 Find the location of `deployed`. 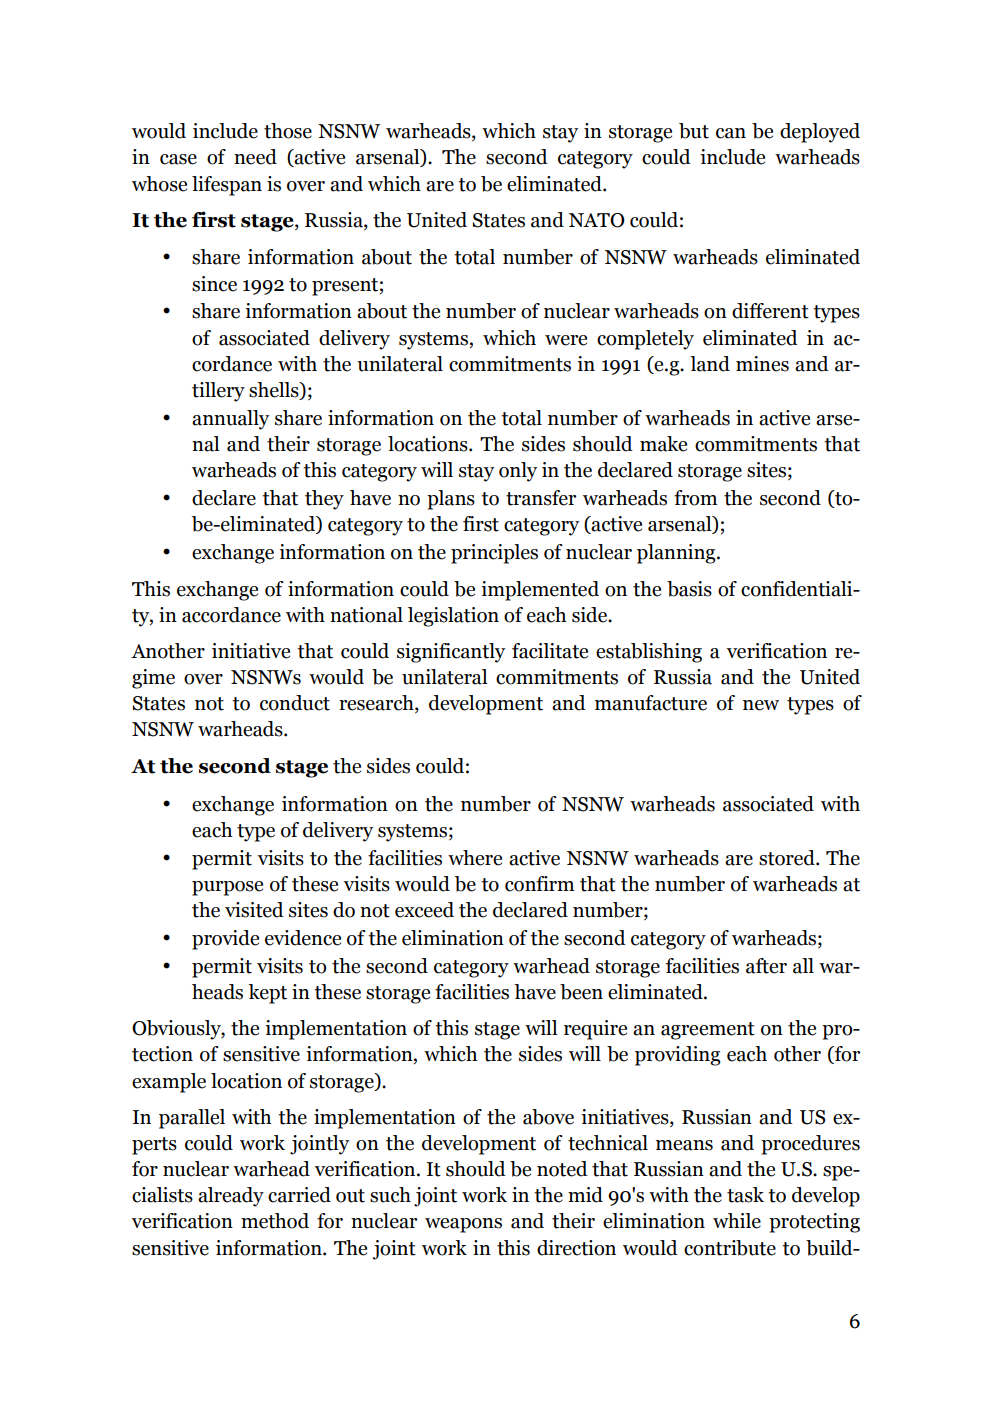

deployed is located at coordinates (820, 133).
